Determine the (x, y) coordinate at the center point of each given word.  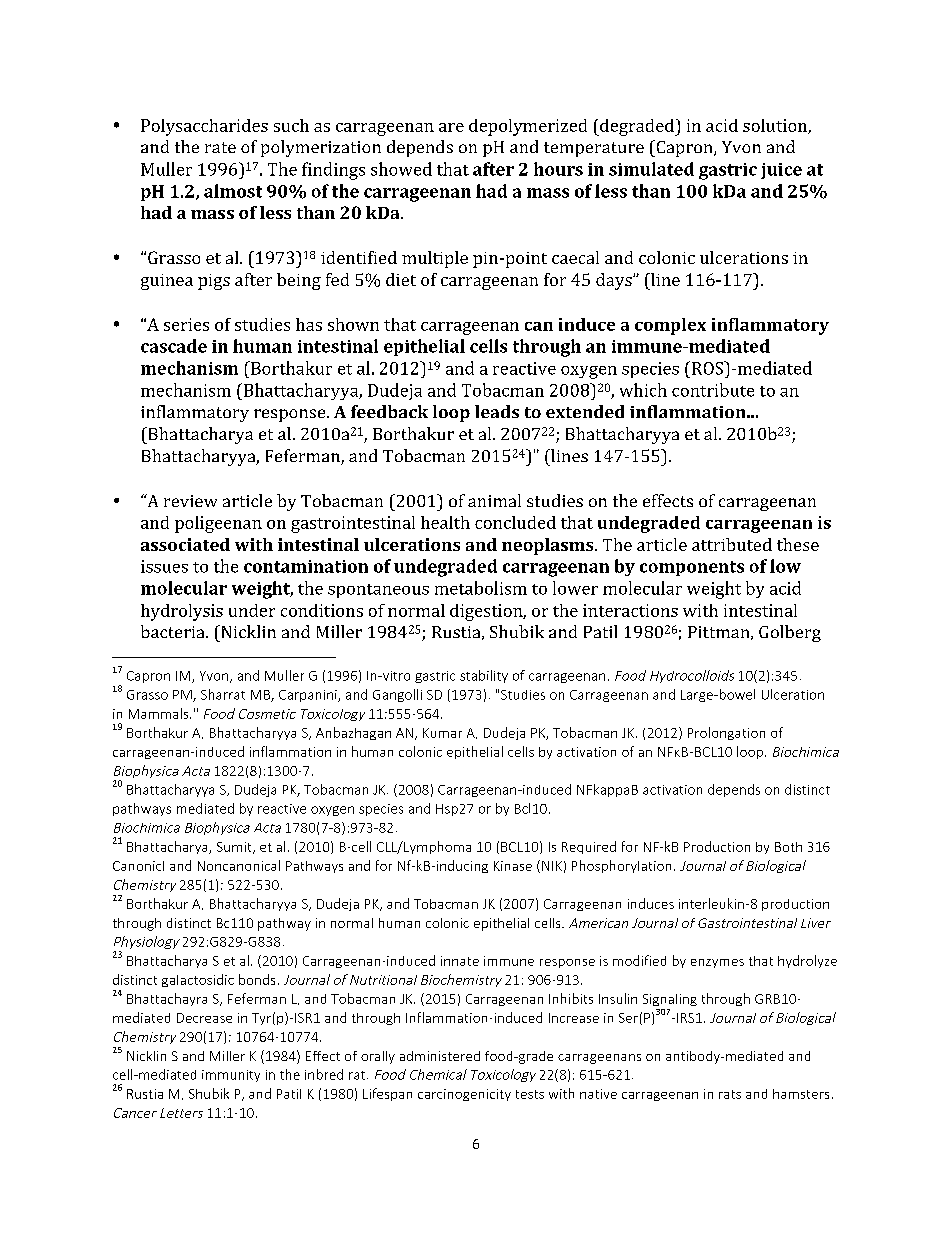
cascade (174, 346)
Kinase (513, 866)
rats (730, 1094)
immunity (231, 1076)
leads (497, 411)
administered (440, 1056)
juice (781, 171)
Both (788, 847)
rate (220, 147)
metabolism (481, 588)
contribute (713, 390)
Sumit (235, 848)
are (451, 127)
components (692, 568)
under (252, 610)
